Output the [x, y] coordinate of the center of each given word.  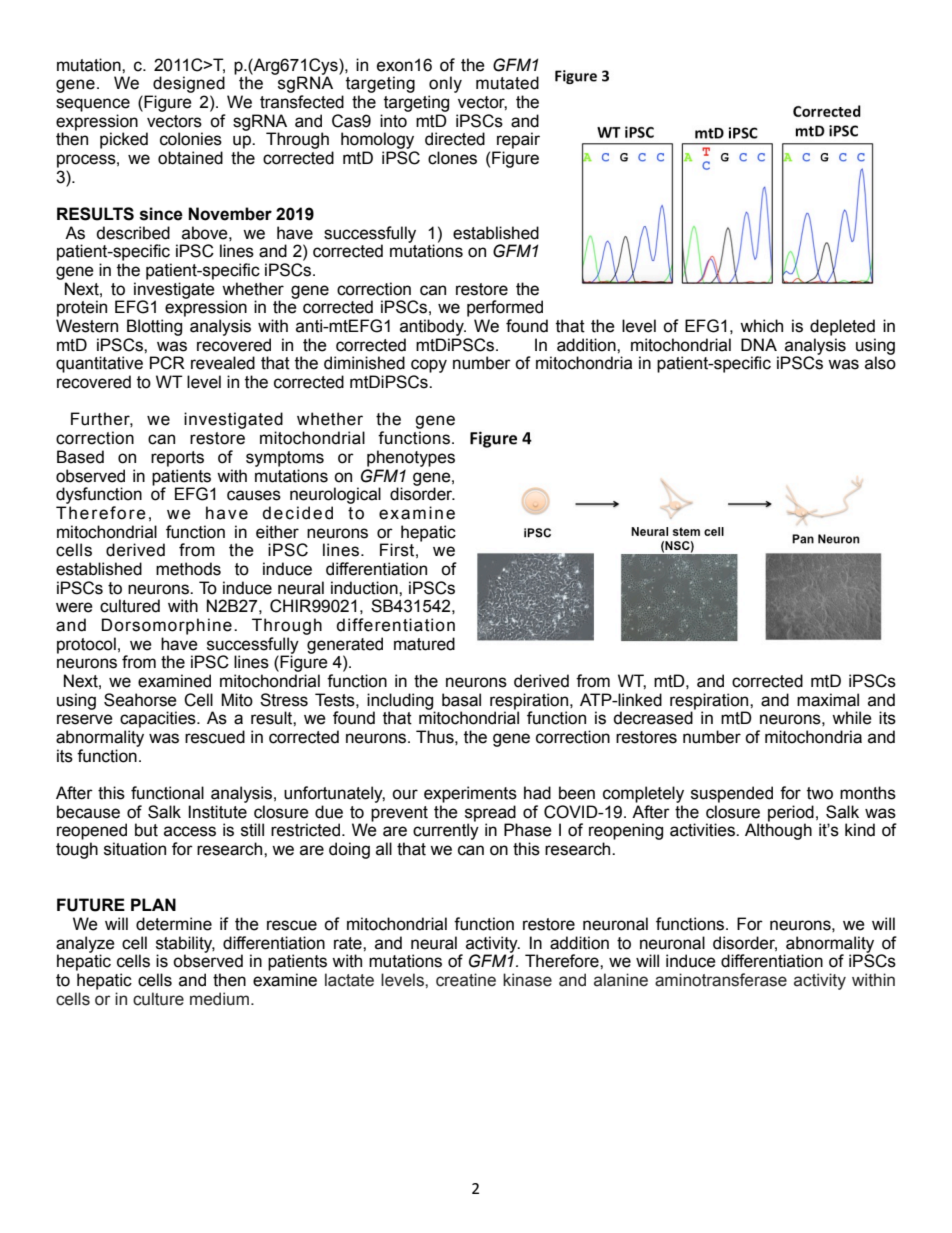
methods [188, 569]
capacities [159, 719]
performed [505, 308]
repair [518, 140]
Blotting [154, 327]
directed [455, 139]
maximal [828, 700]
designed [189, 84]
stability [185, 945]
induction [365, 588]
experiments [470, 794]
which [761, 326]
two [820, 793]
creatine [466, 980]
